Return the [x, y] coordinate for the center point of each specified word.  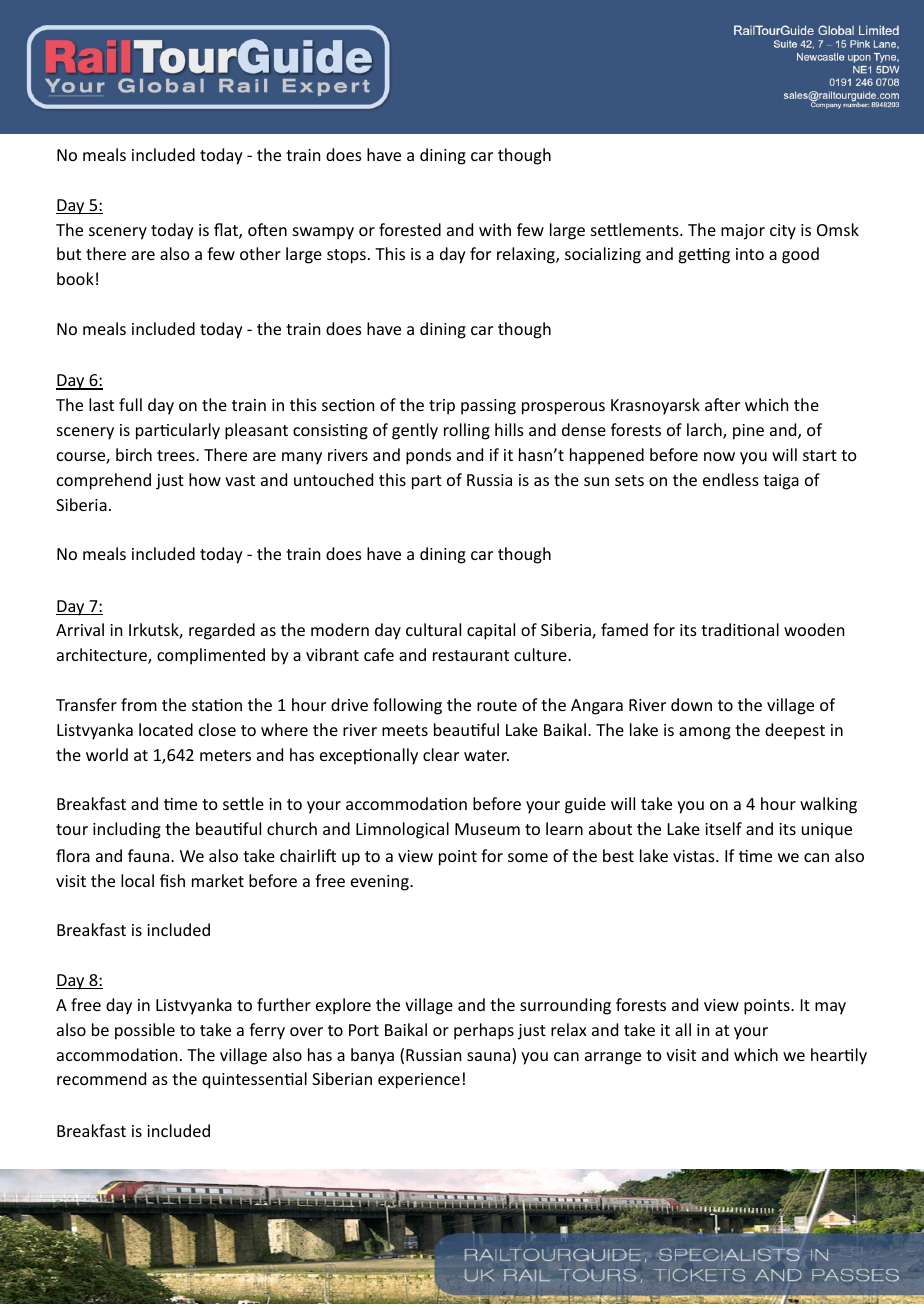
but [69, 253]
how [205, 479]
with [495, 229]
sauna [490, 1058]
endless [731, 479]
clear [441, 754]
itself [723, 828]
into [750, 254]
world [107, 754]
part [427, 482]
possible [145, 1031]
